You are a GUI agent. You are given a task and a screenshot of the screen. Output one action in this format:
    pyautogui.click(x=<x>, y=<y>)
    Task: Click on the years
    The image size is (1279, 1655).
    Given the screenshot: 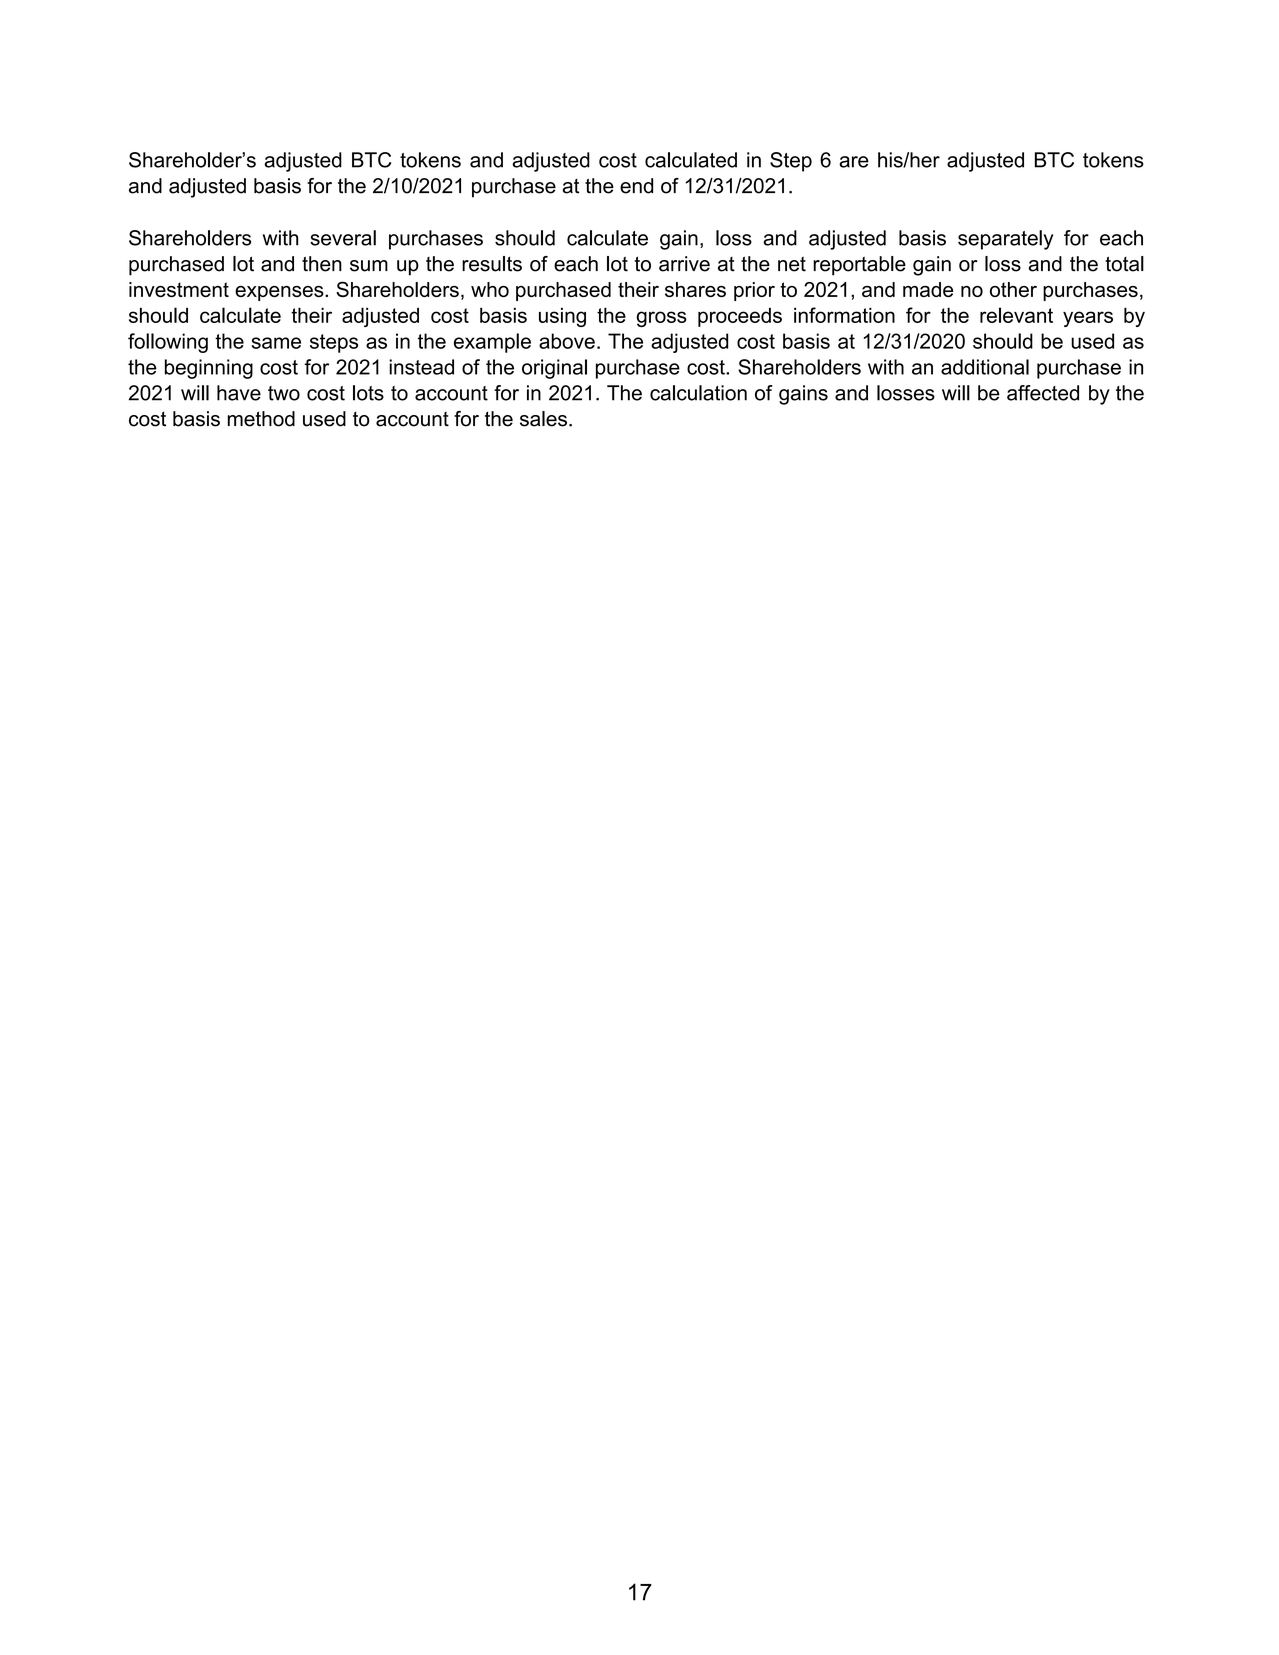 What is the action you would take?
    pyautogui.click(x=1088, y=319)
